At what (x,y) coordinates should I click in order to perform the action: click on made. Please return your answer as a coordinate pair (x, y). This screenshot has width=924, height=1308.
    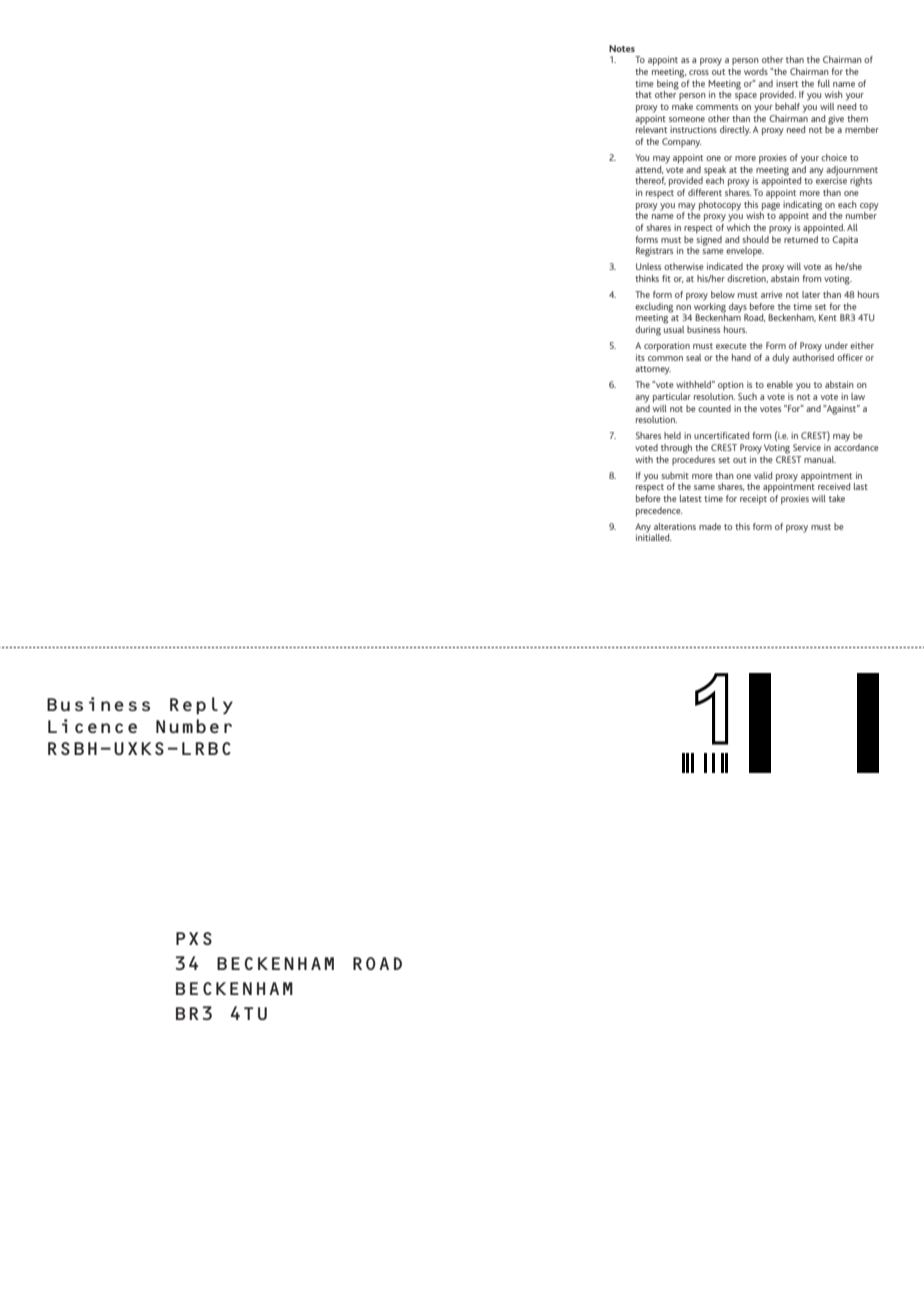
    Looking at the image, I should click on (710, 526).
